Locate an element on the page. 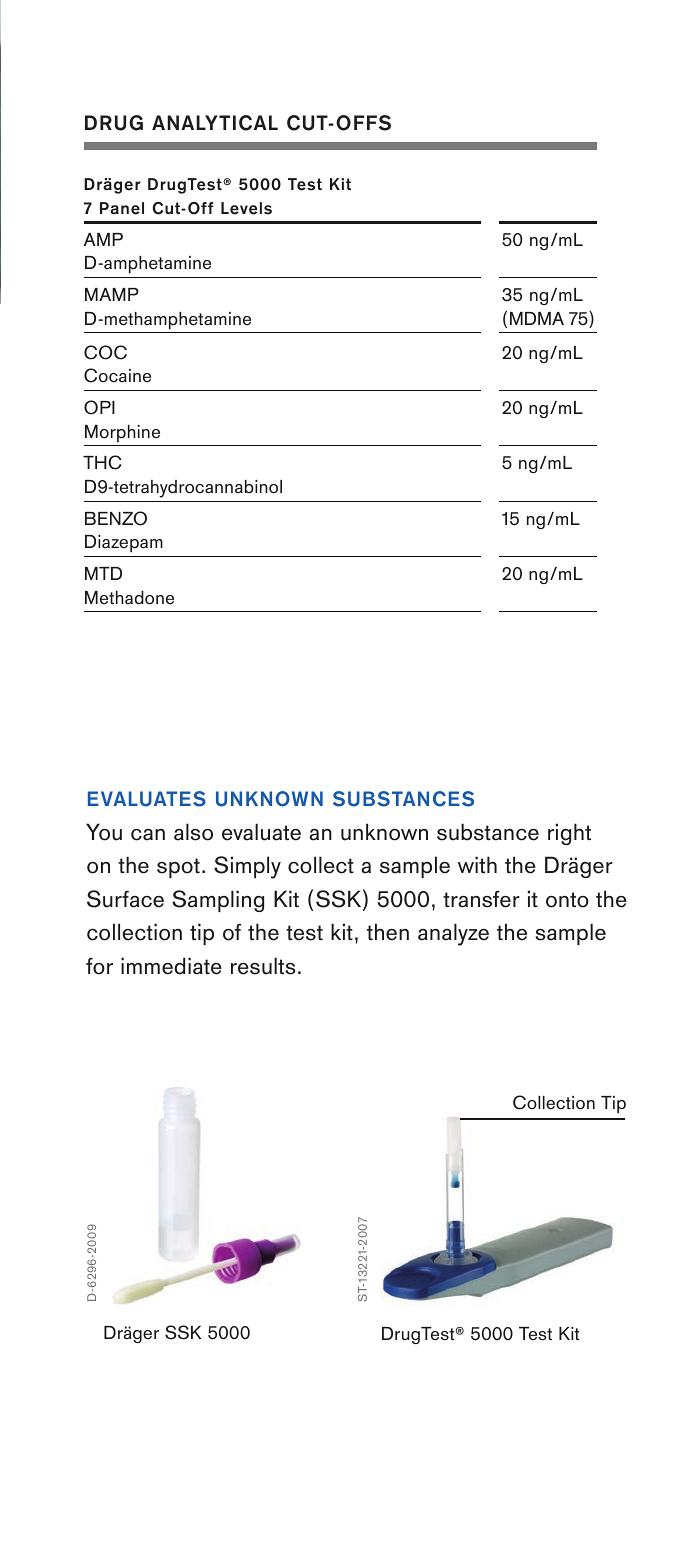 The height and width of the document is (1568, 679). ANALYTICAL is located at coordinates (215, 123).
